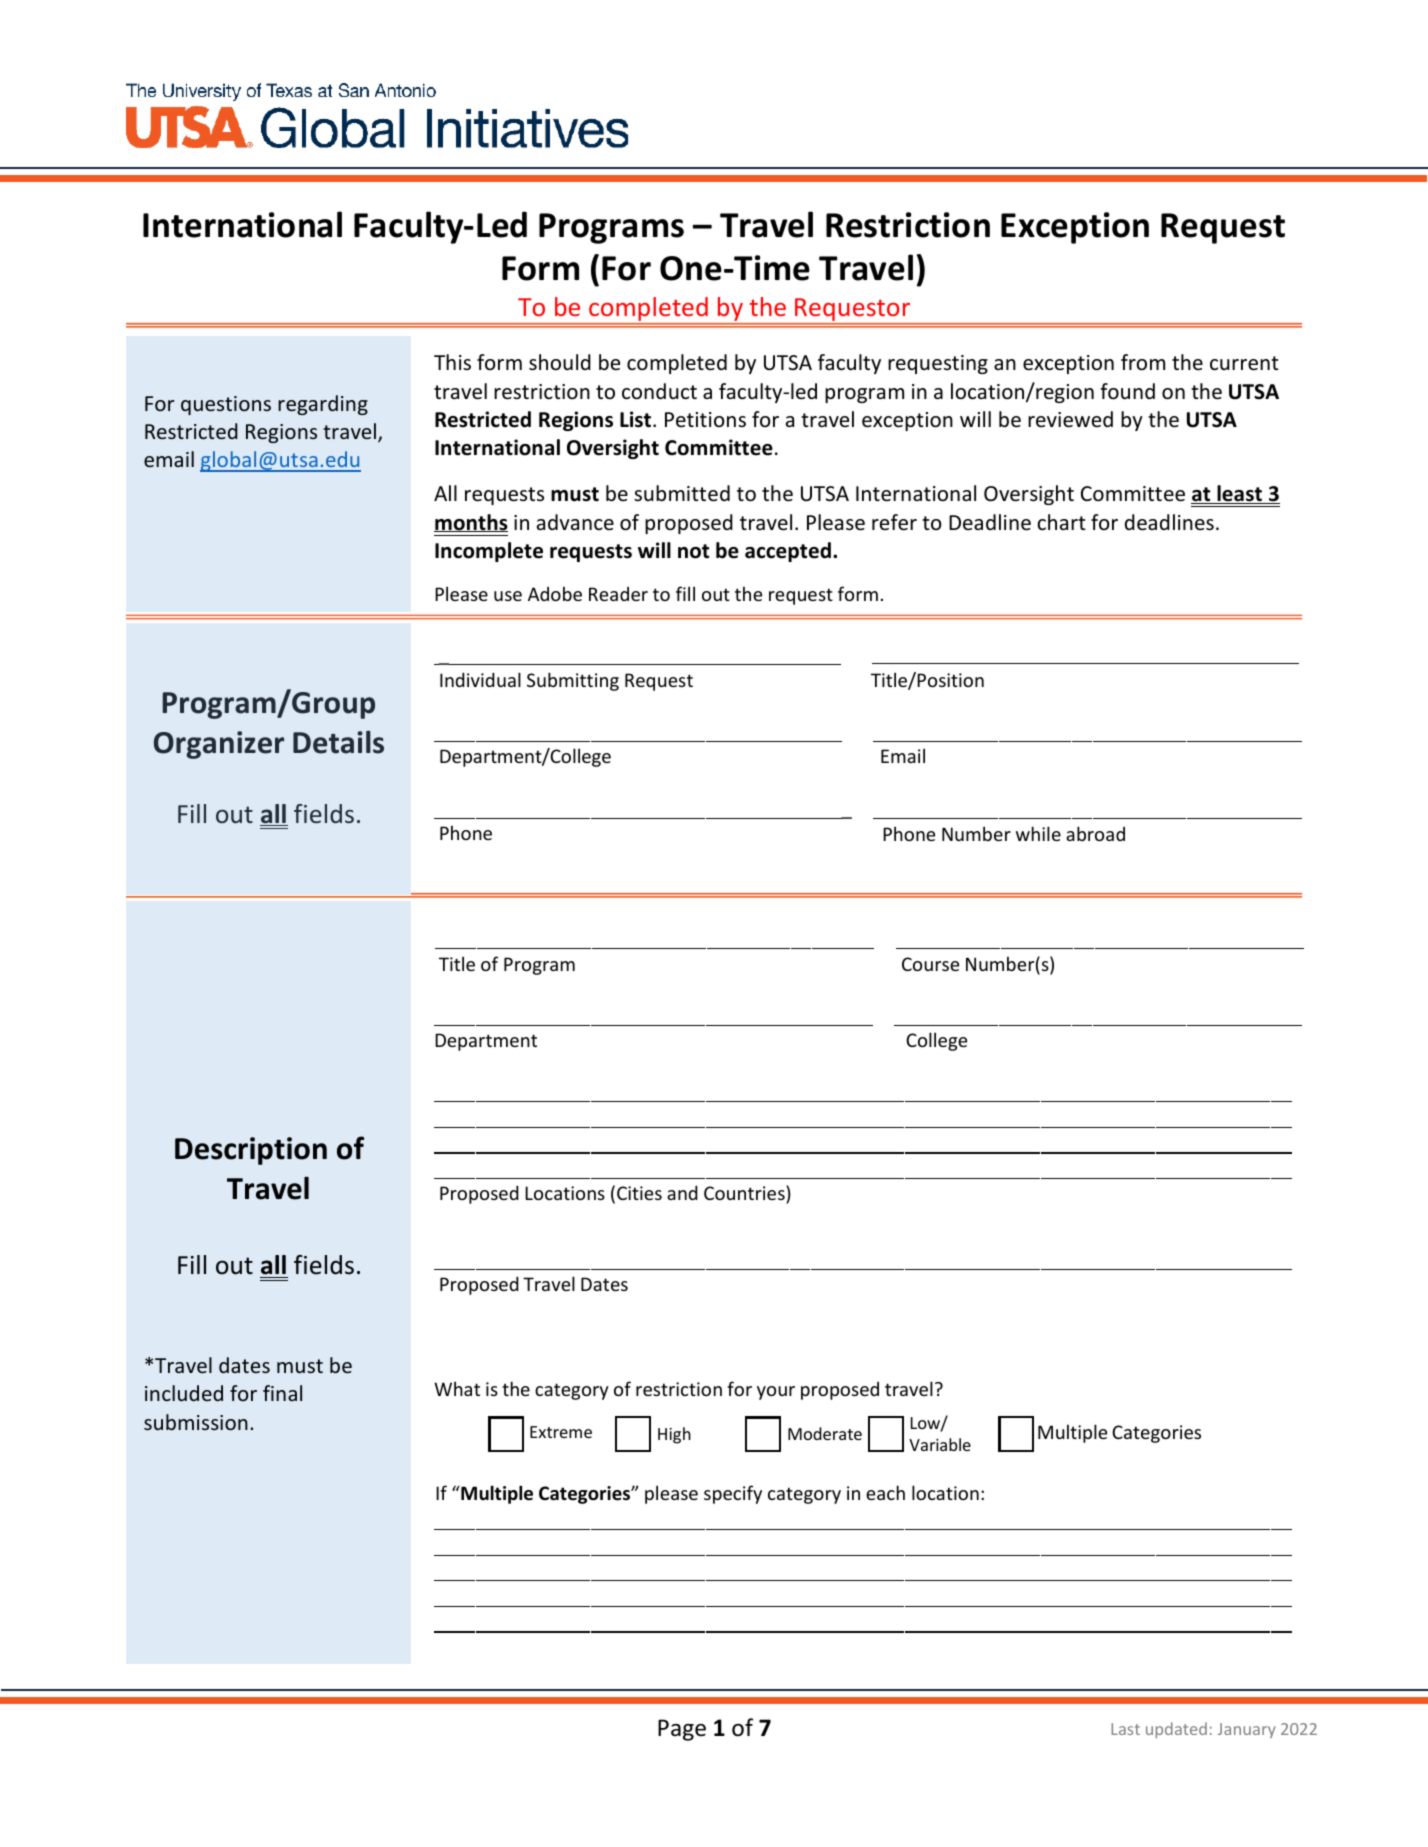 The width and height of the document is (1428, 1847). Describe the element at coordinates (705, 419) in the document. I see `Petitions` at that location.
